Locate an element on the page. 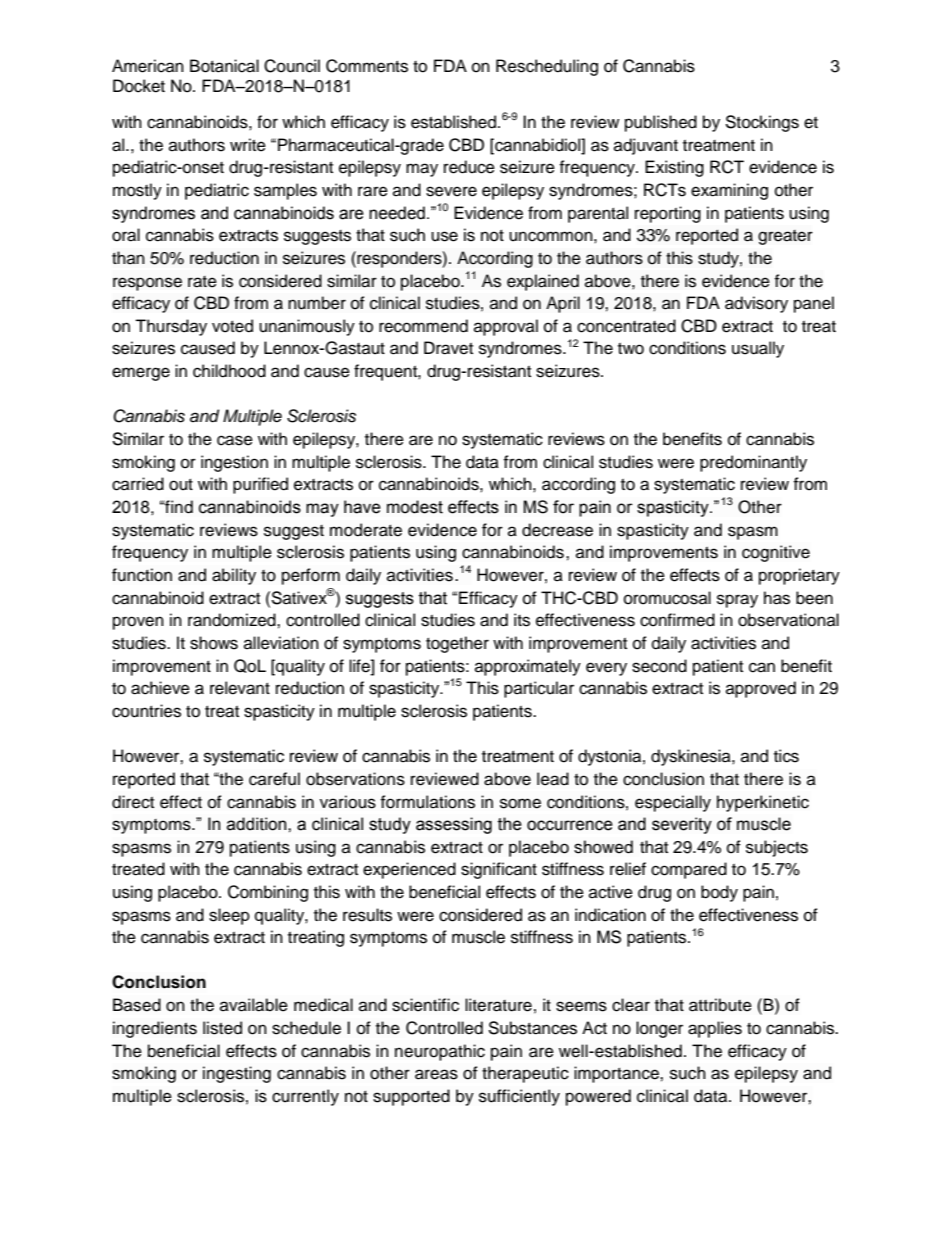 This image has width=952, height=1233. applies is located at coordinates (715, 1029).
